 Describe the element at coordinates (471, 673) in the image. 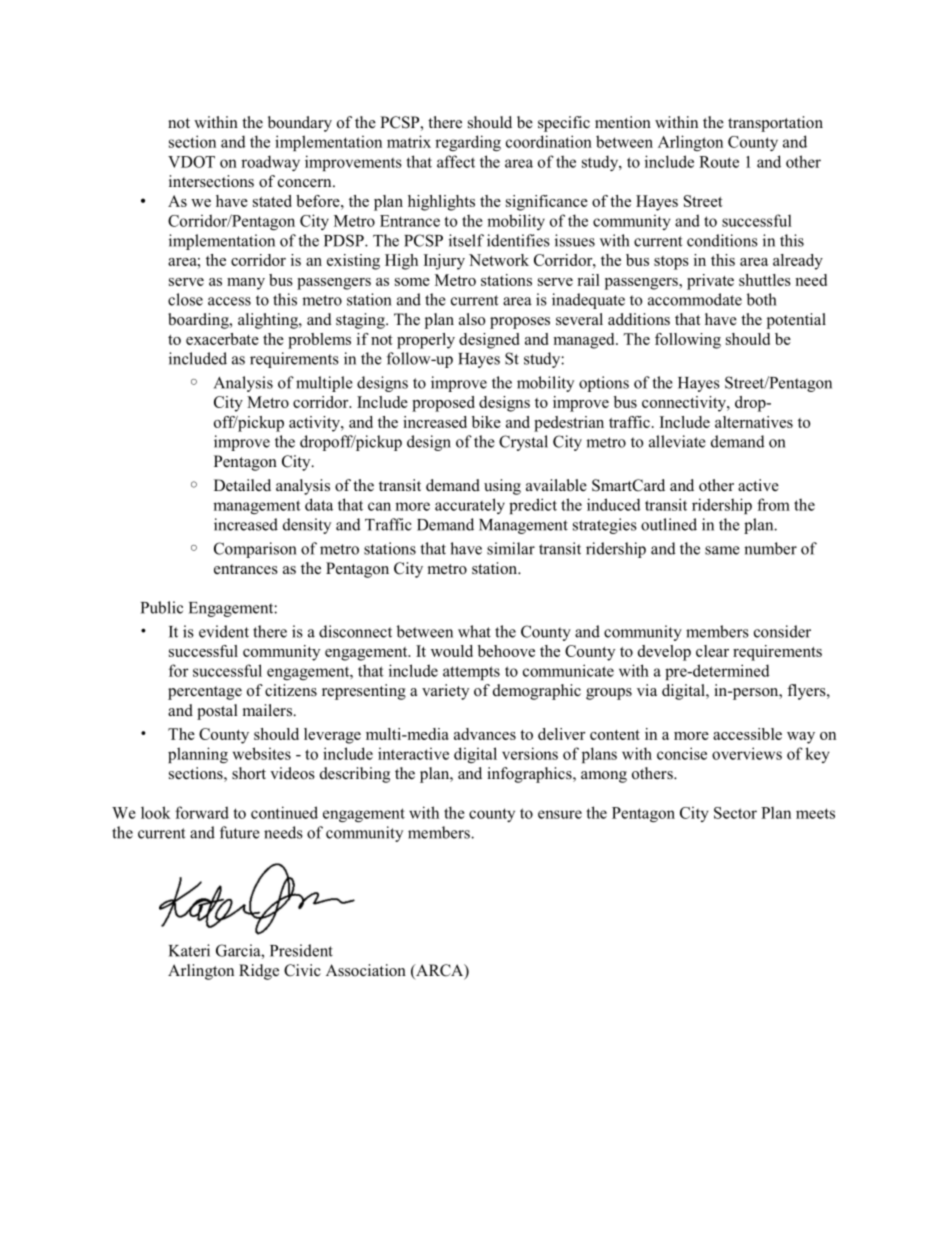

I see `attempts` at that location.
